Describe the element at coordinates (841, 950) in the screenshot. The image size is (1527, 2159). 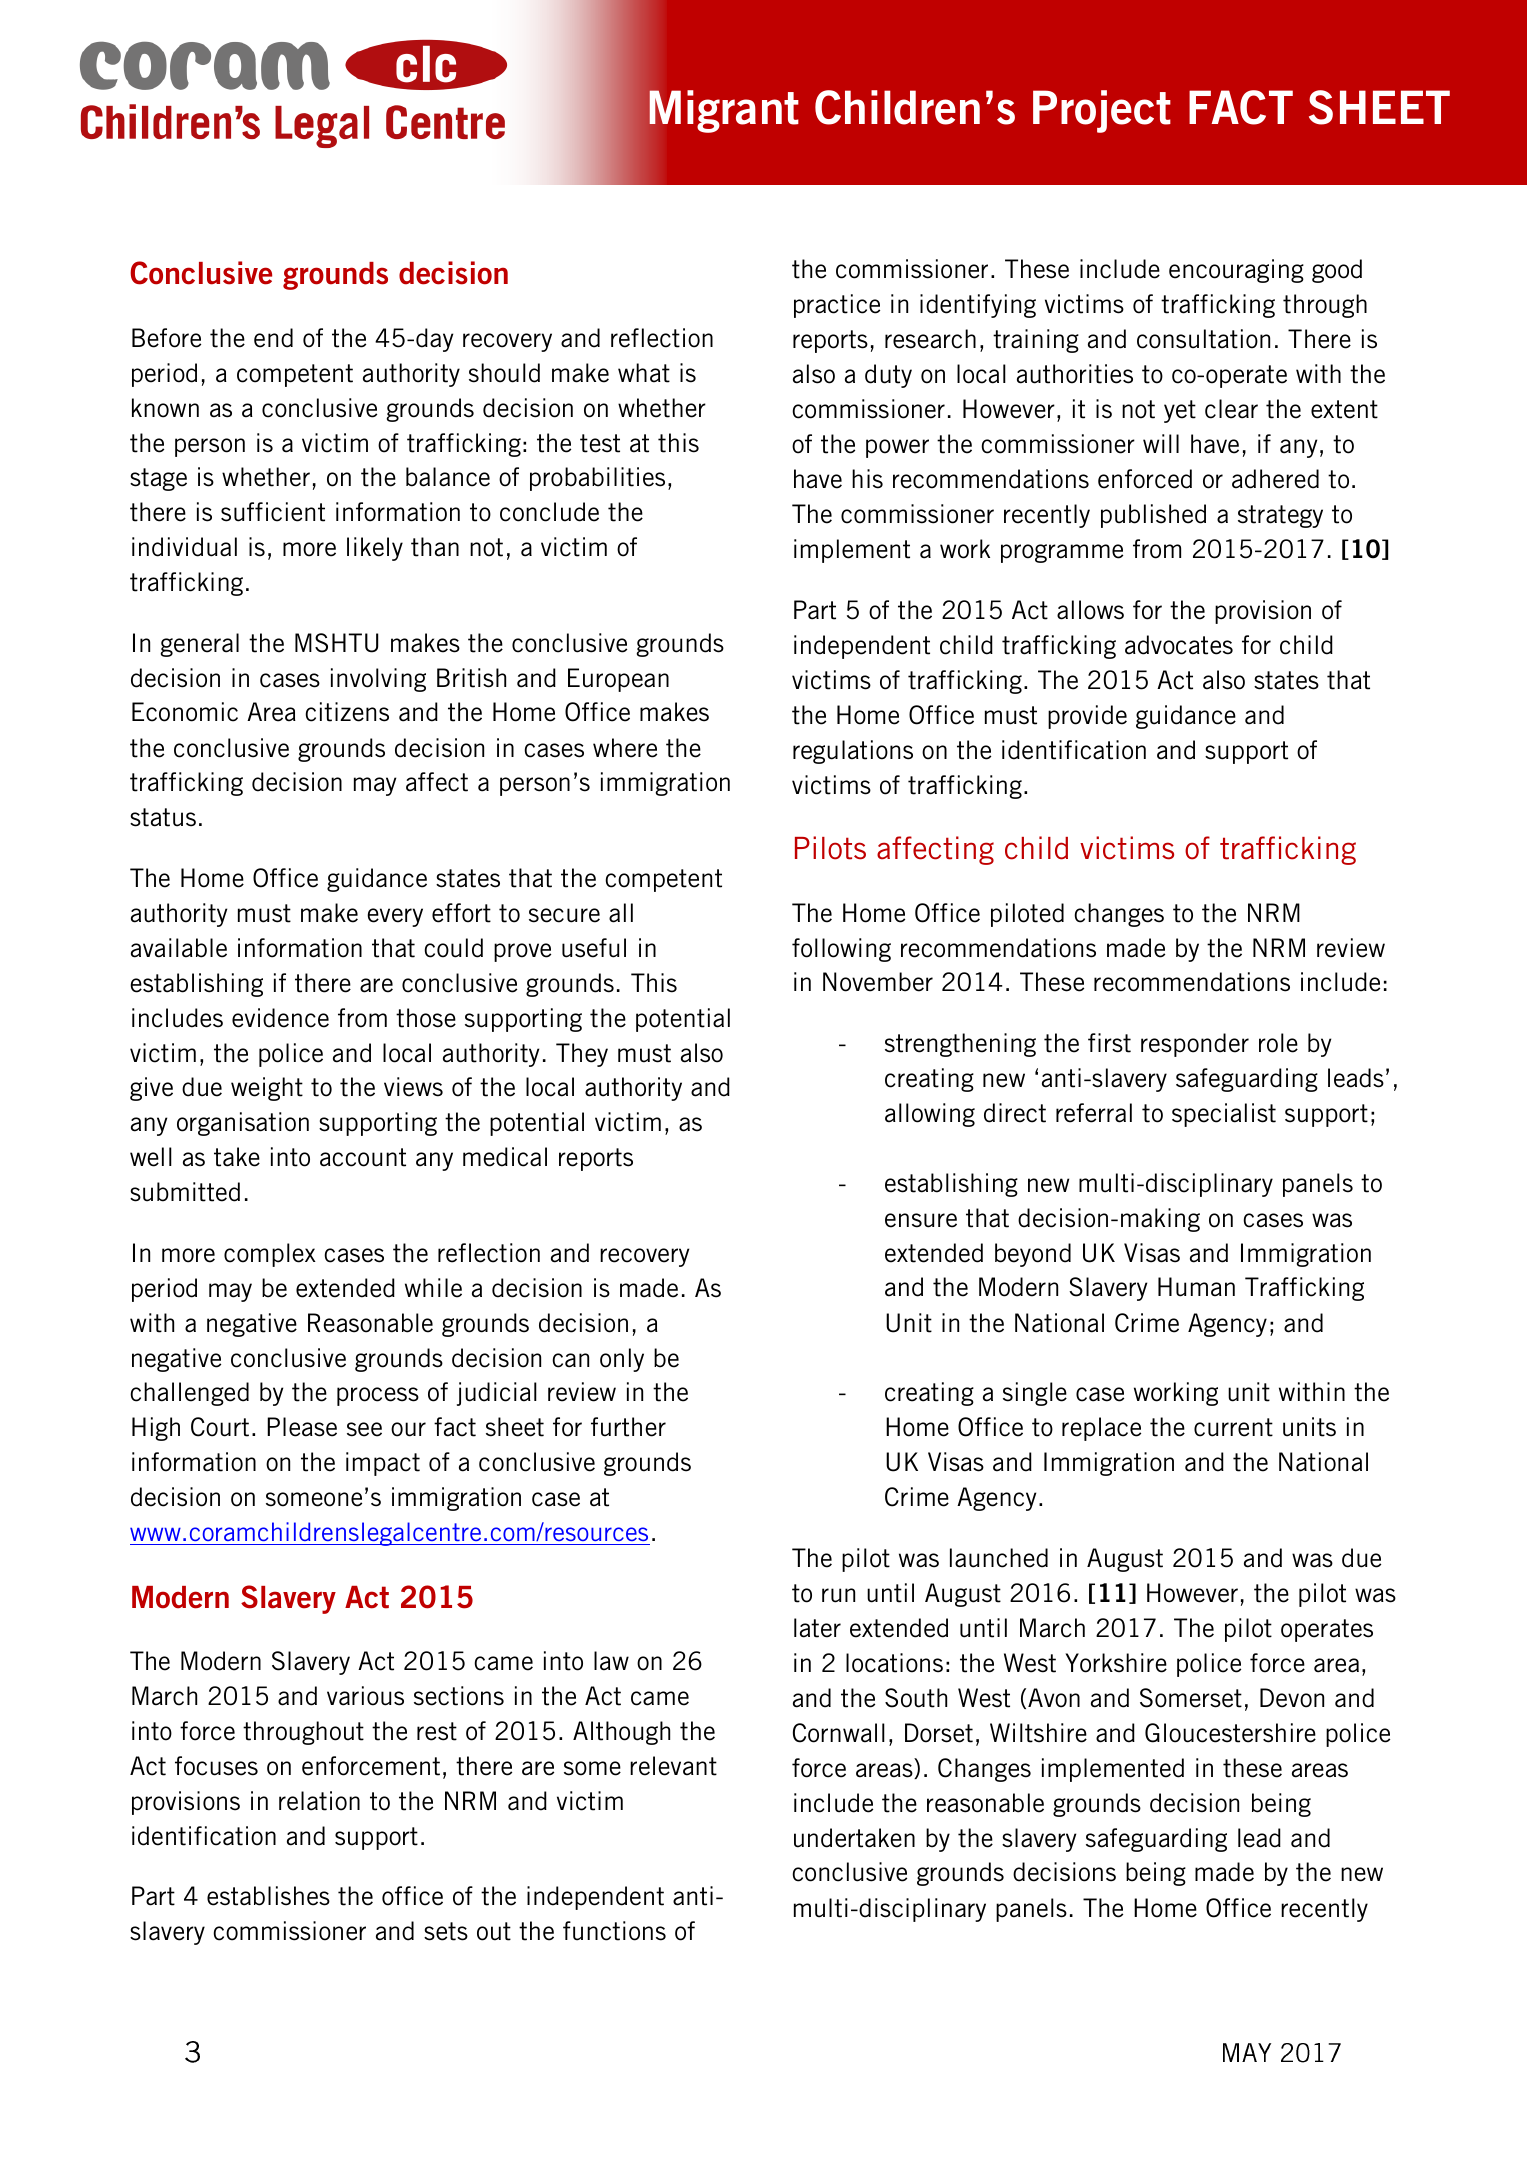
I see `following` at that location.
